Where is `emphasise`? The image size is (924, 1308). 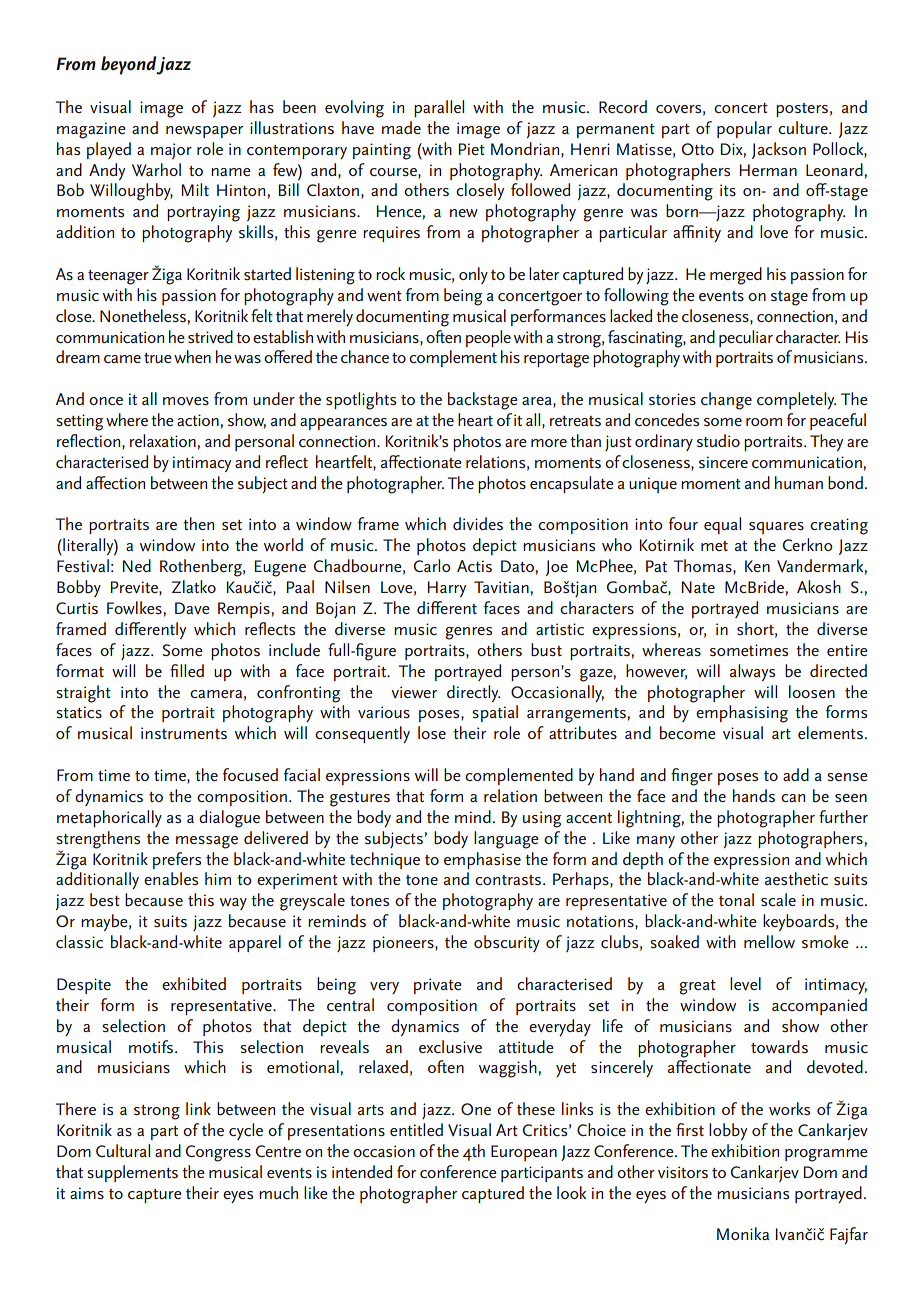
emphasise is located at coordinates (482, 860).
